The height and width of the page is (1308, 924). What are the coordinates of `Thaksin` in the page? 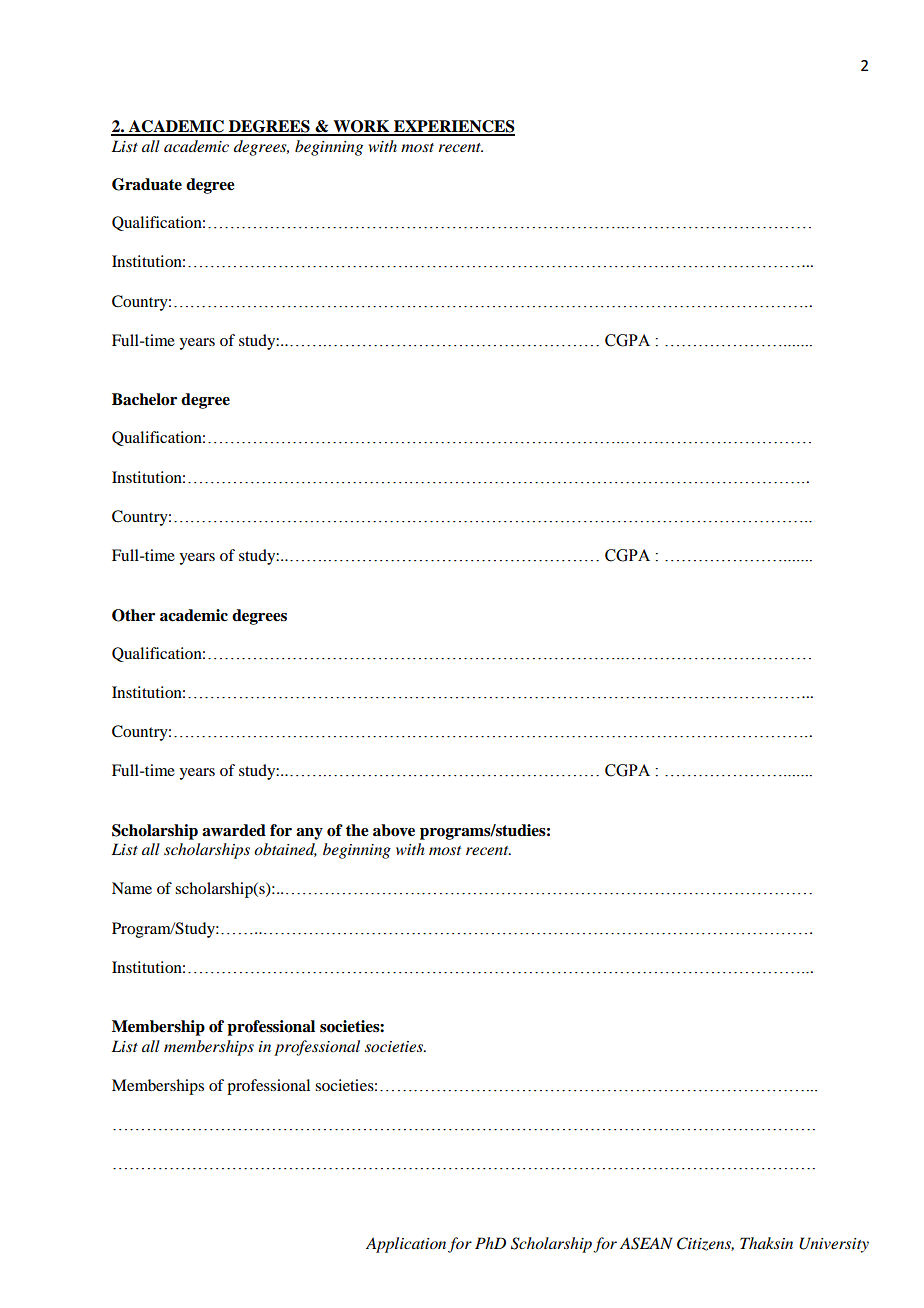 It's located at (766, 1243).
